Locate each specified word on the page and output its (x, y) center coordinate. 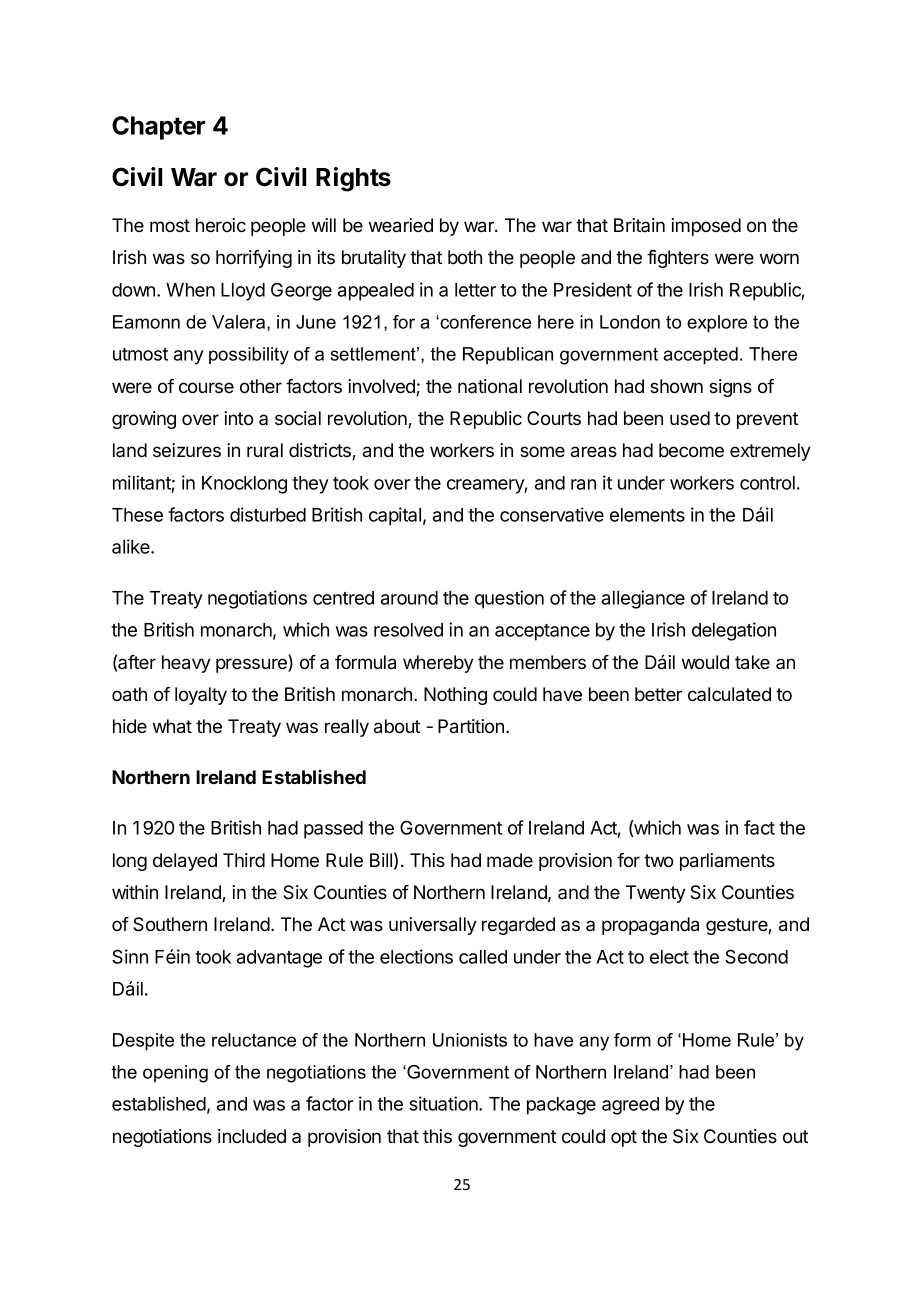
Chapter (158, 128)
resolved (408, 630)
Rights (353, 179)
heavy (186, 664)
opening (175, 1074)
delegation (734, 631)
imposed (706, 227)
